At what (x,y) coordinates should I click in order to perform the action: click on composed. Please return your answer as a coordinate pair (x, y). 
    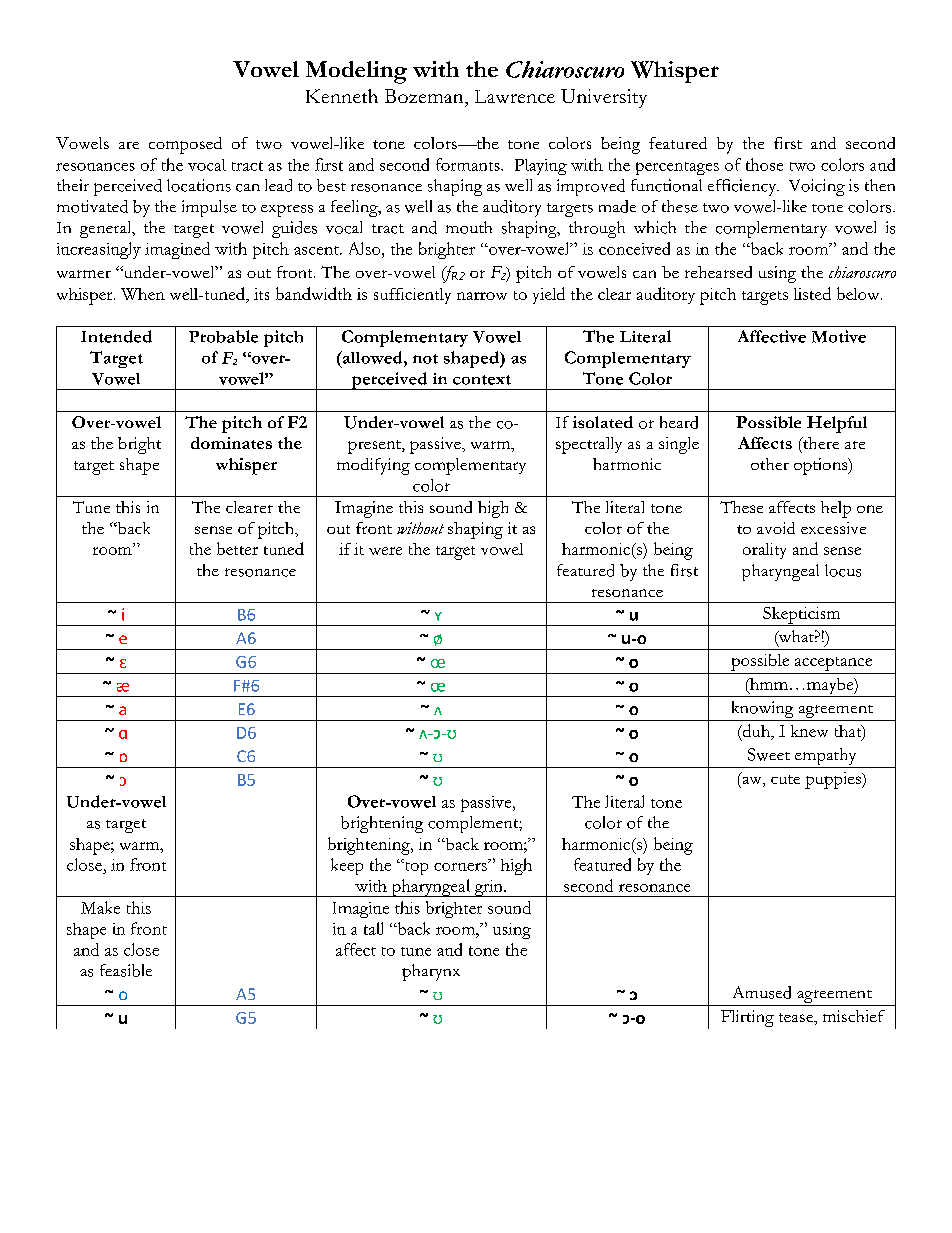
    Looking at the image, I should click on (185, 145).
